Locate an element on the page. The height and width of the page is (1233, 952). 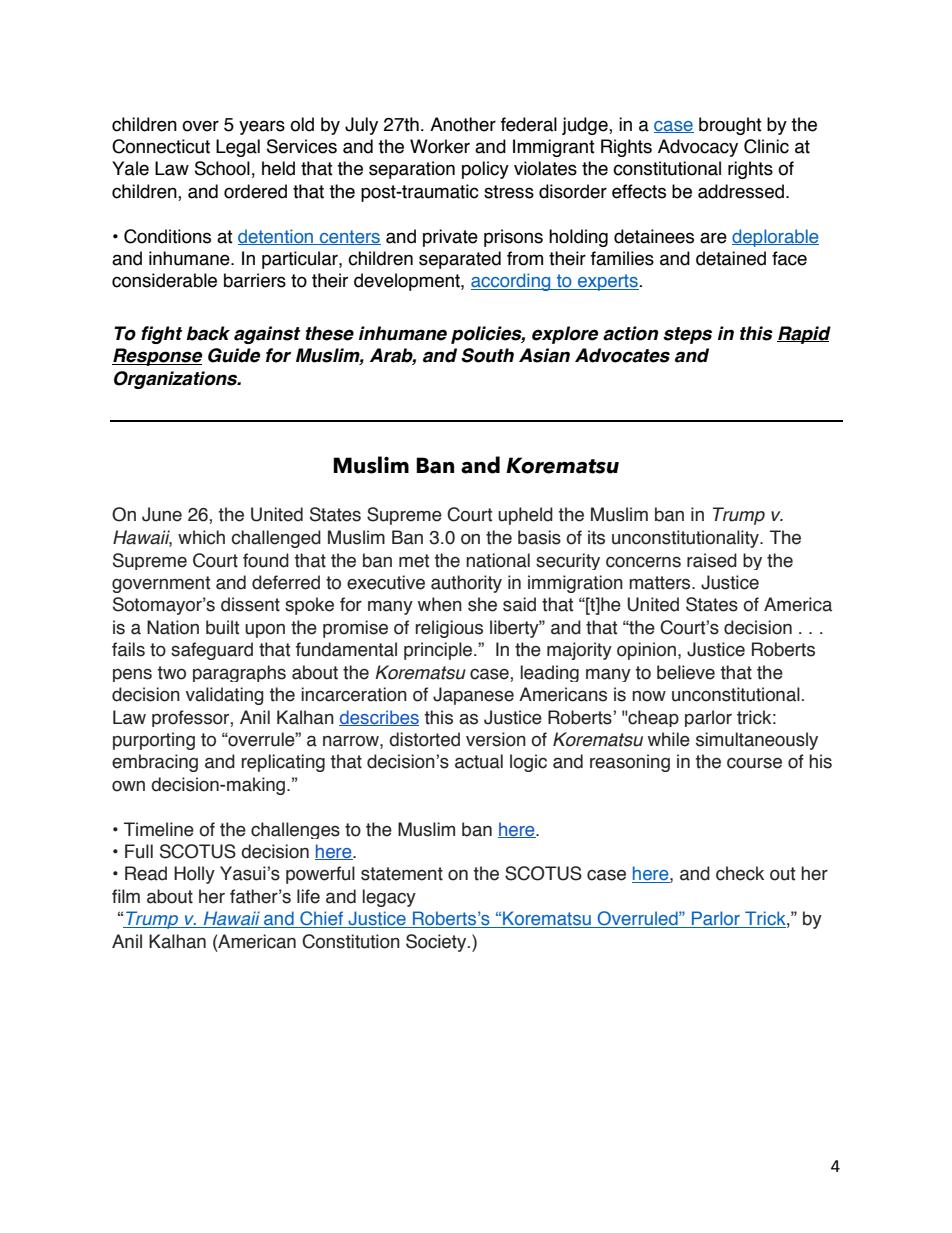
version is located at coordinates (496, 739).
